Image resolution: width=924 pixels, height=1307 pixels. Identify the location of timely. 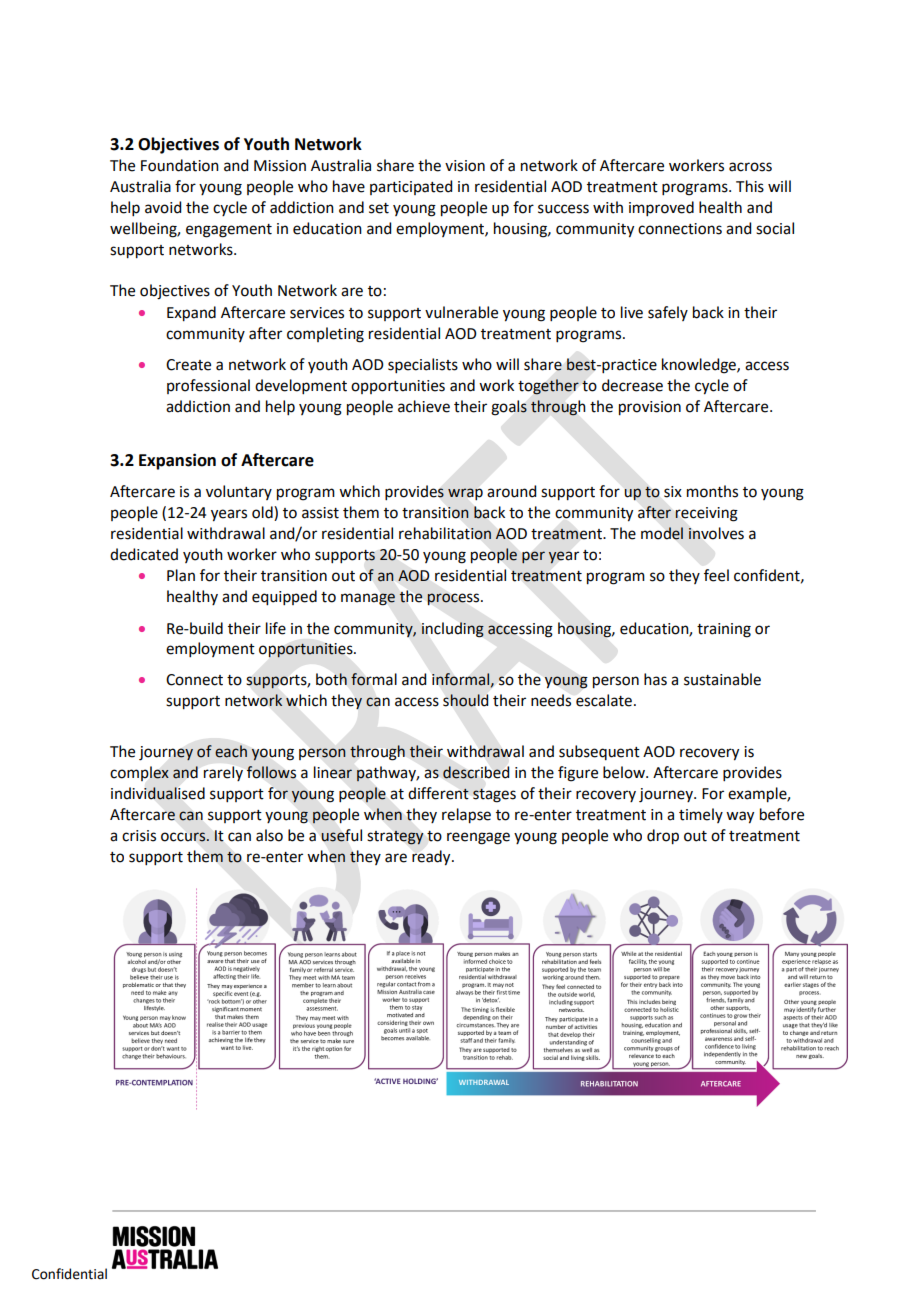
(701, 815).
